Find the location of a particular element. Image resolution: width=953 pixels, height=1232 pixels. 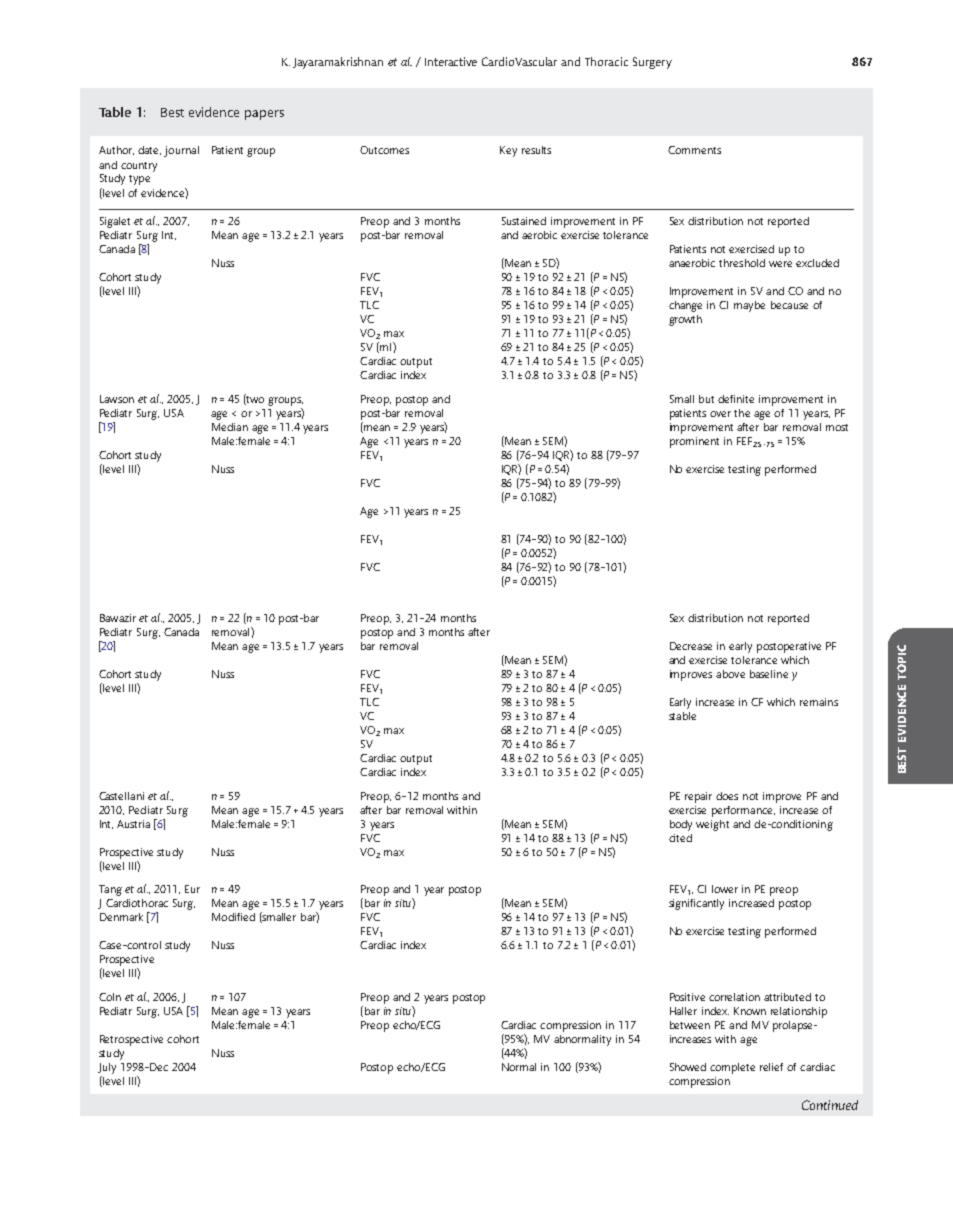

body is located at coordinates (681, 825).
